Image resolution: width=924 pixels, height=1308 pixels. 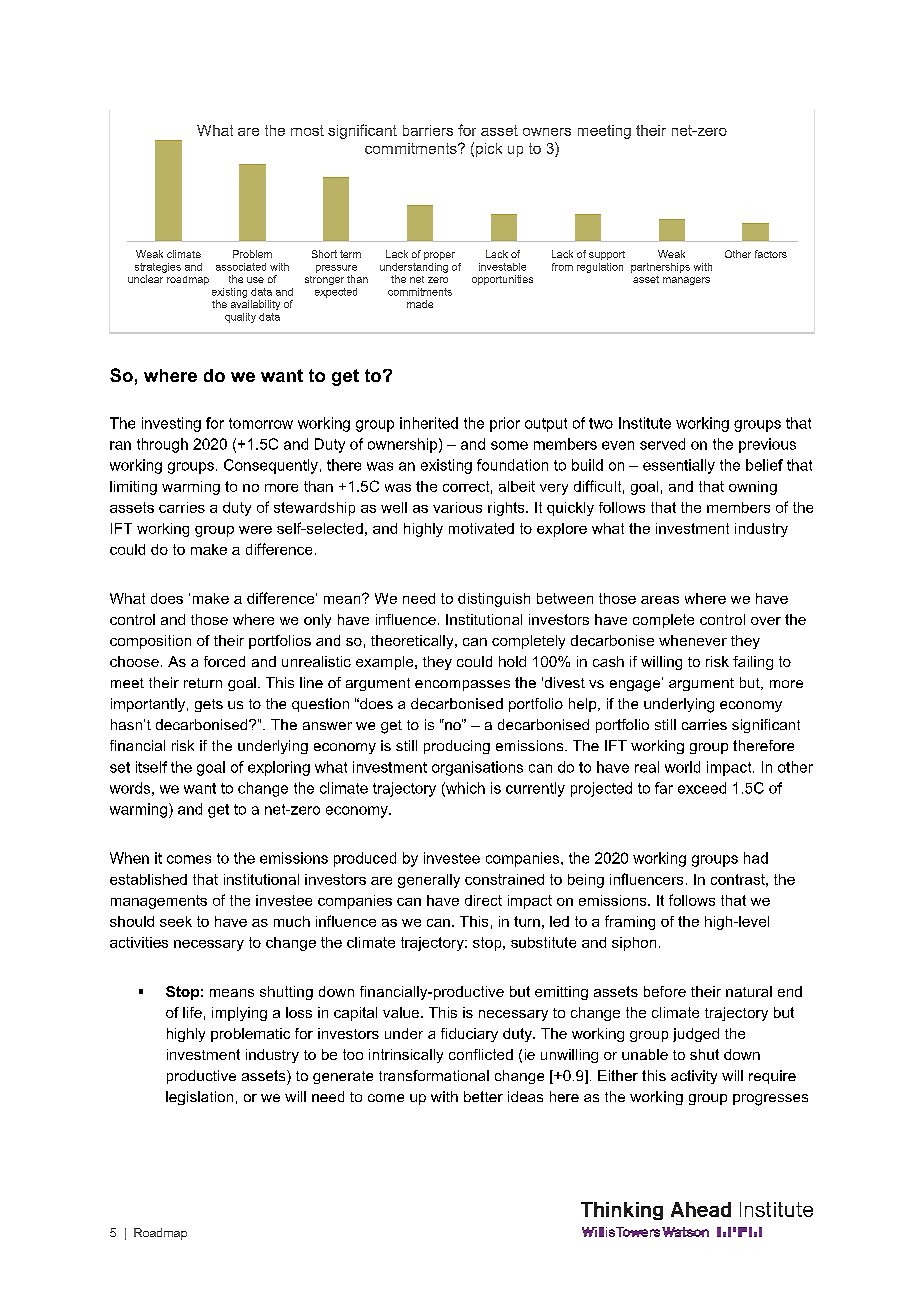 I want to click on forced, so click(x=224, y=661).
